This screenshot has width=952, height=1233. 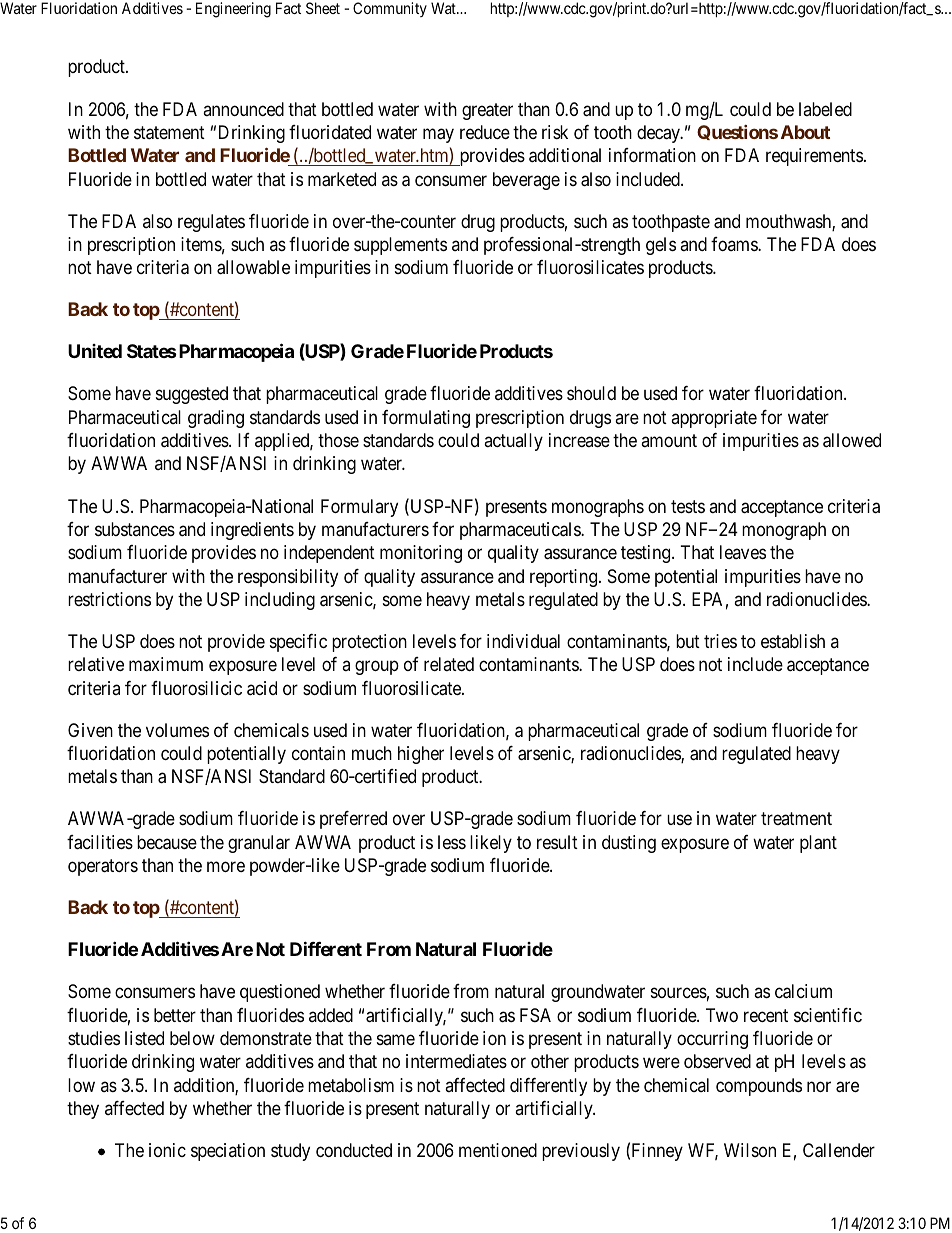 What do you see at coordinates (167, 1150) in the screenshot?
I see `ionic` at bounding box center [167, 1150].
